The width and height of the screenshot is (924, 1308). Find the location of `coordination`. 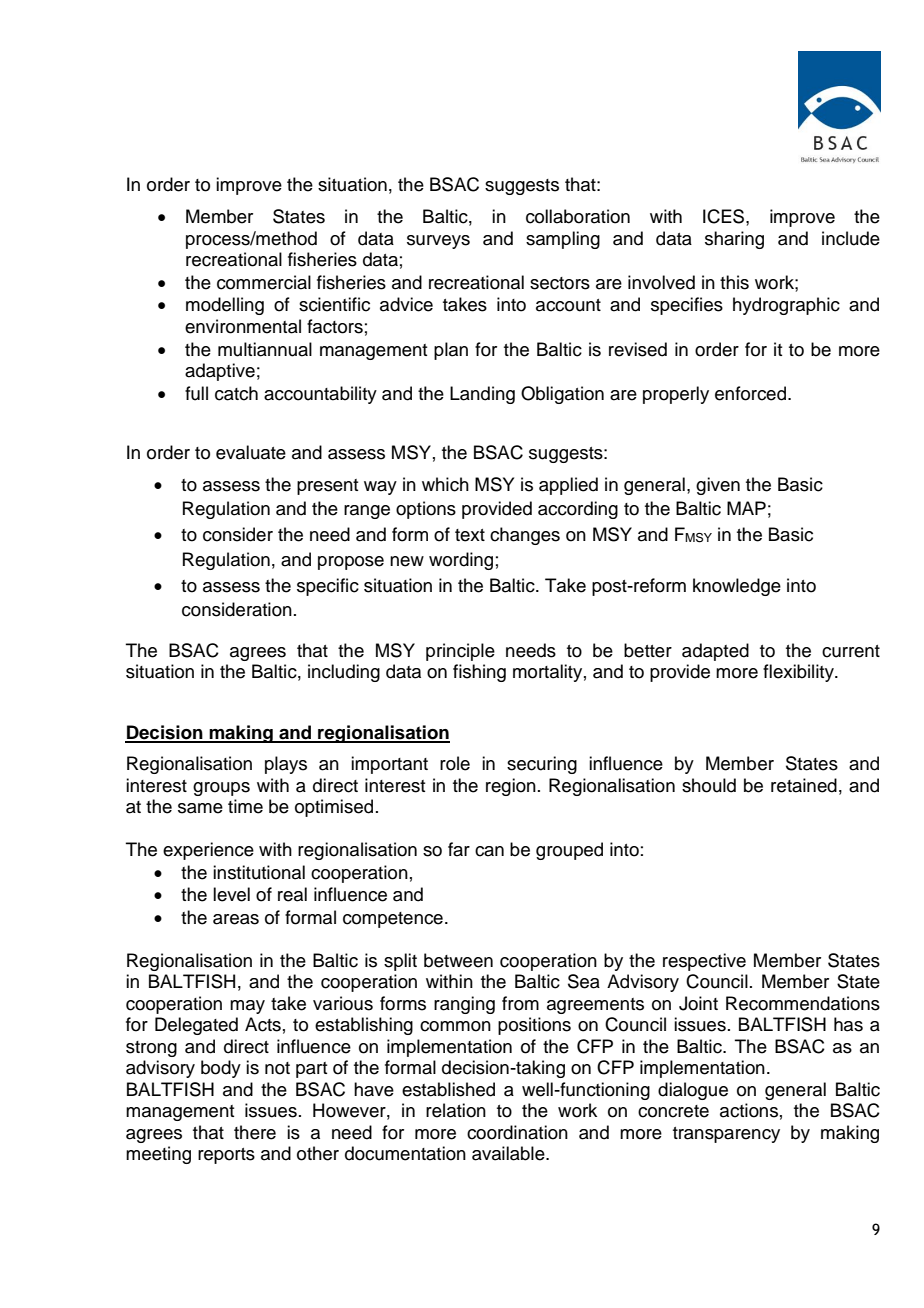

coordination is located at coordinates (517, 1132).
